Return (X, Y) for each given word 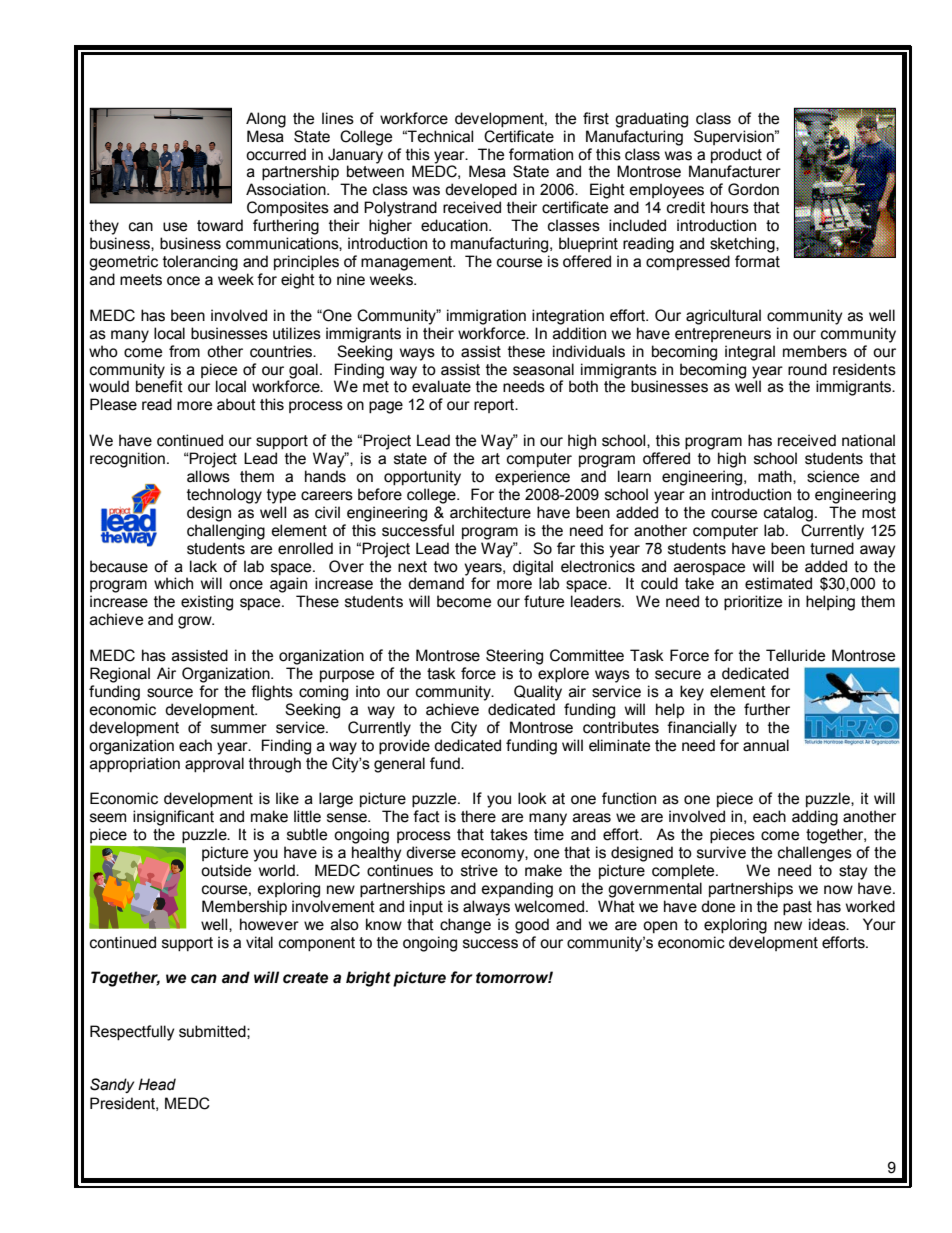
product (736, 155)
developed (481, 190)
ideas (828, 924)
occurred (276, 154)
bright (368, 979)
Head (157, 1084)
